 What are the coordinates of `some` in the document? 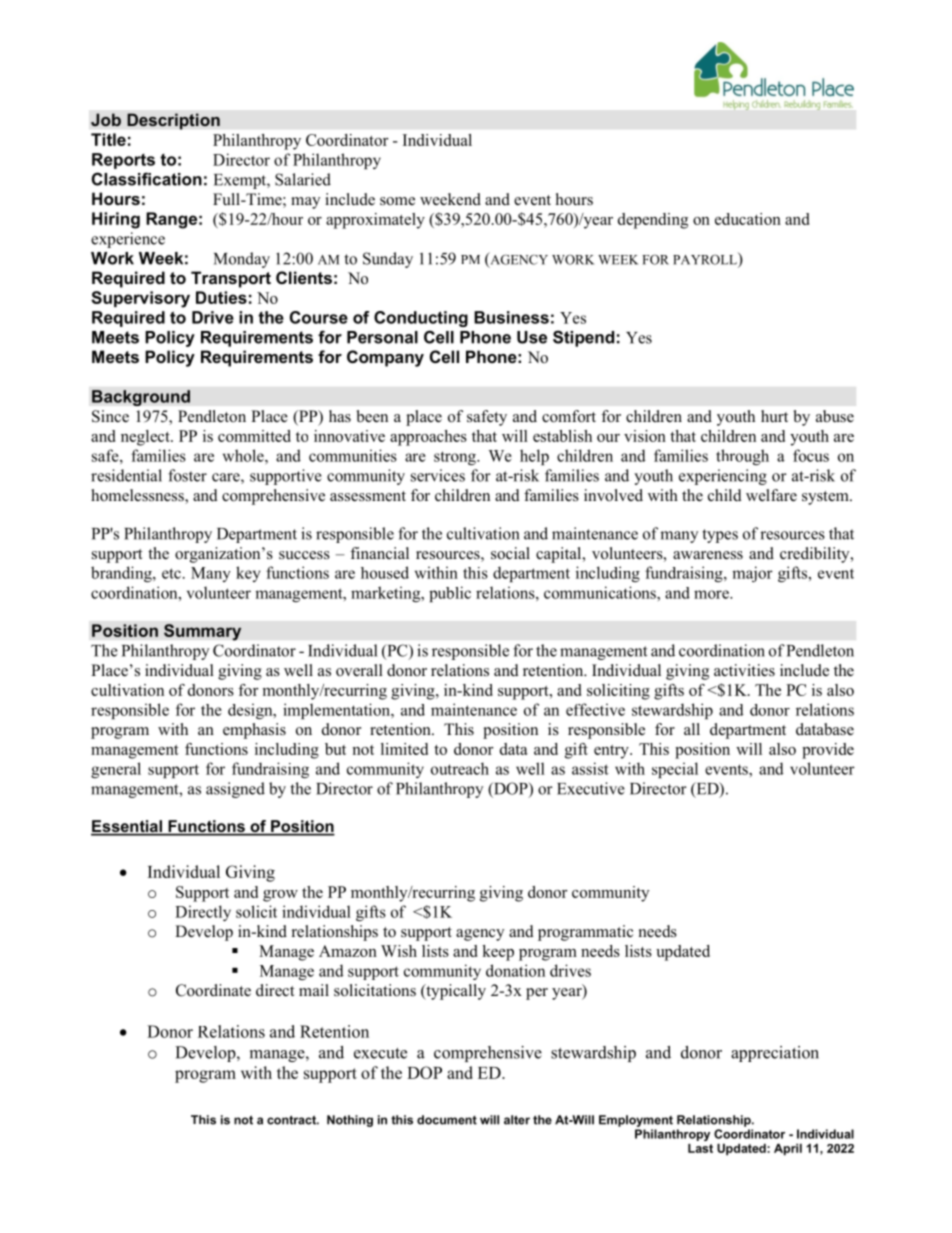 It's located at (397, 201).
